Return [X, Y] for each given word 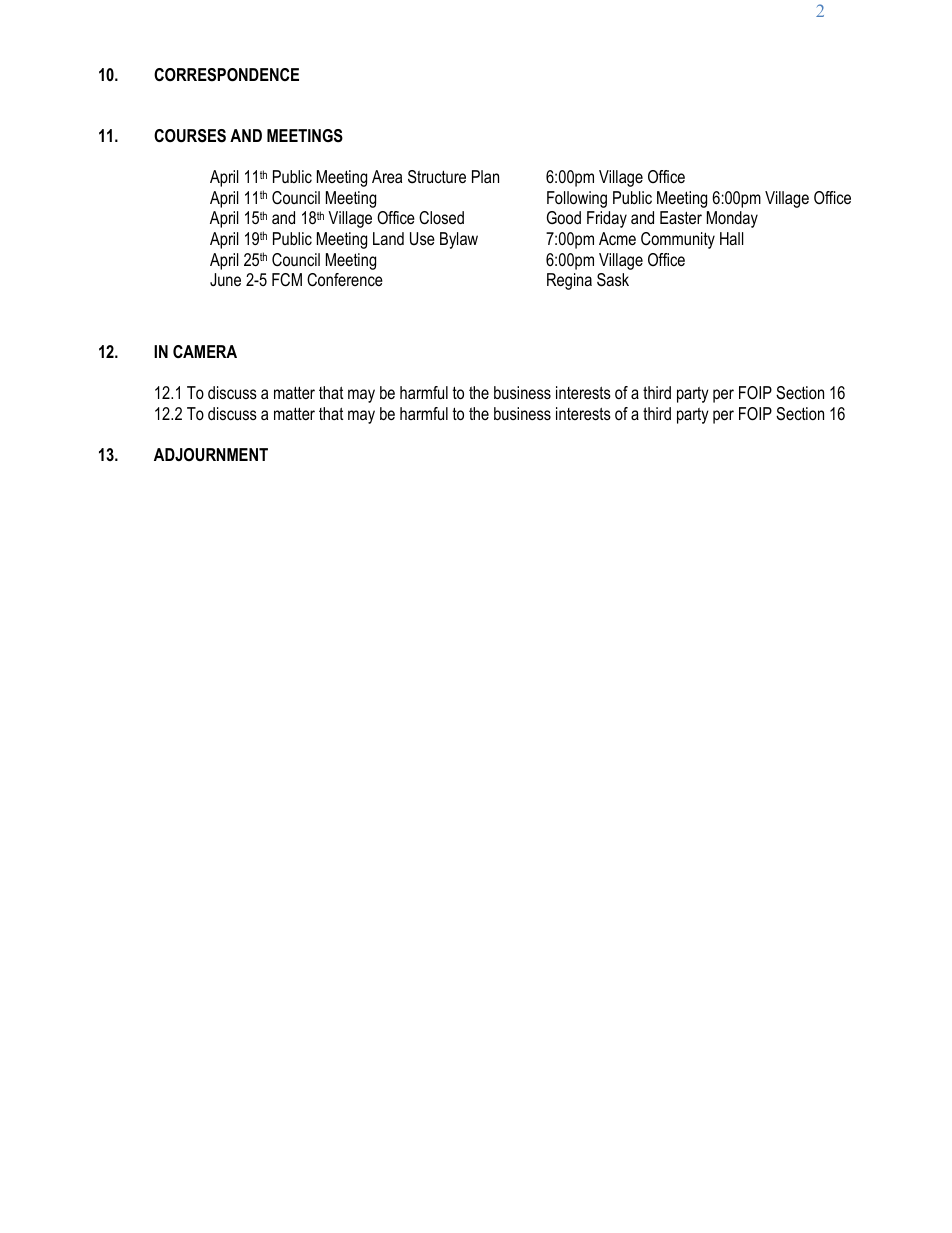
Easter [681, 217]
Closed [441, 218]
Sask [613, 280]
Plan [485, 176]
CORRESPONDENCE [226, 75]
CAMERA [205, 351]
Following [577, 199]
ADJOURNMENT [211, 454]
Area [387, 176]
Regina [569, 281]
